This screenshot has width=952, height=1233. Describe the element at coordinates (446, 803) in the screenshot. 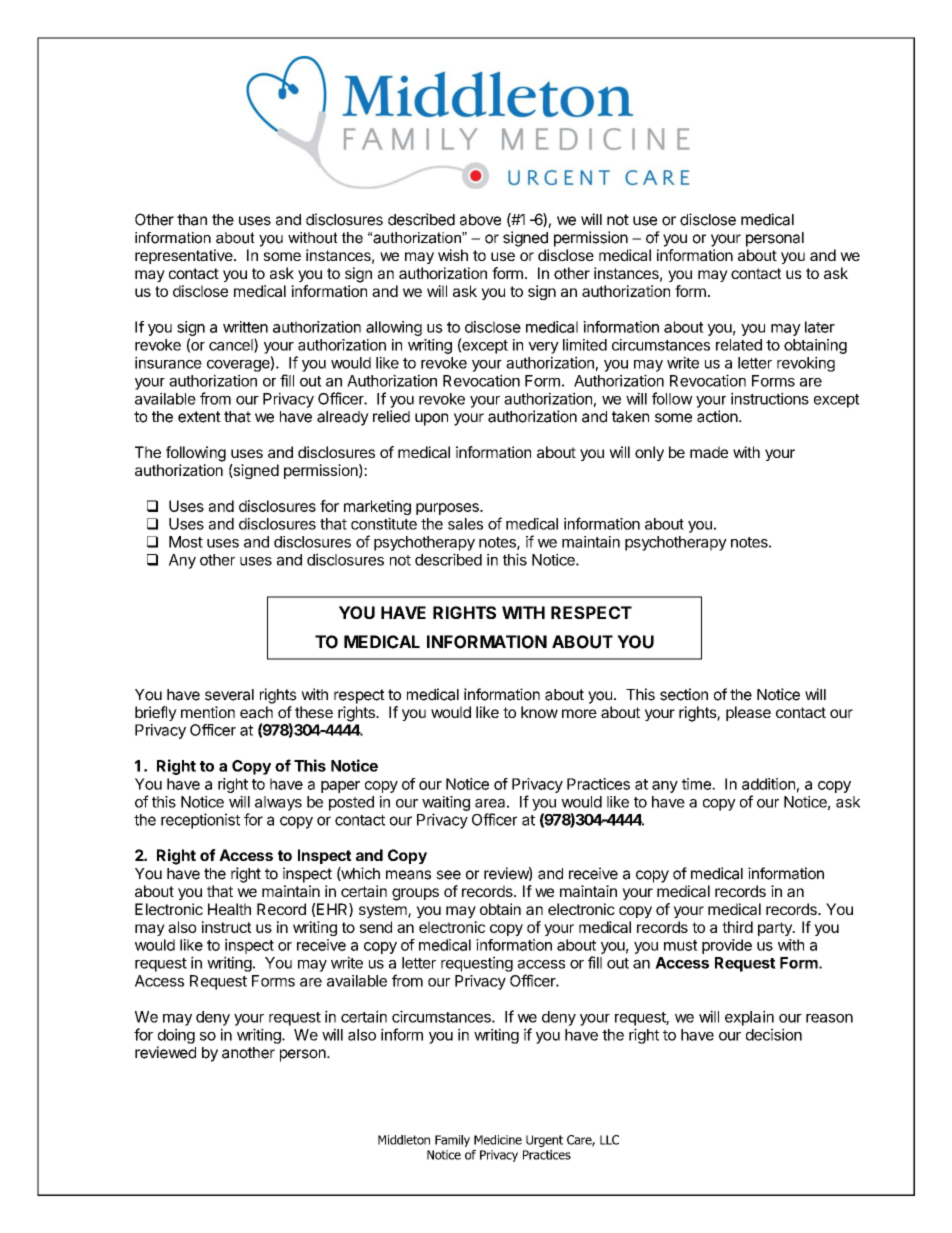

I see `waiting` at that location.
